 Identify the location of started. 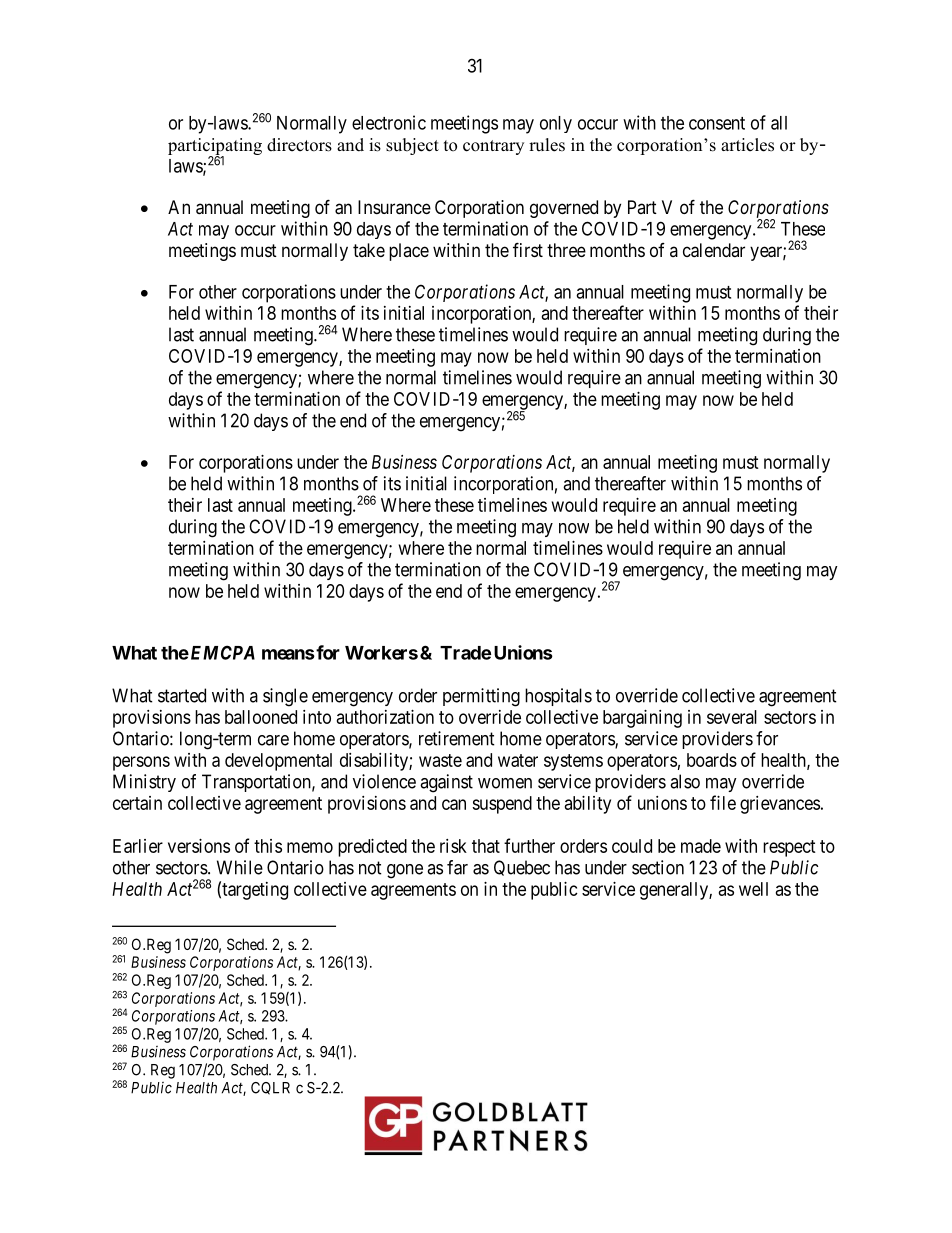
(182, 695).
